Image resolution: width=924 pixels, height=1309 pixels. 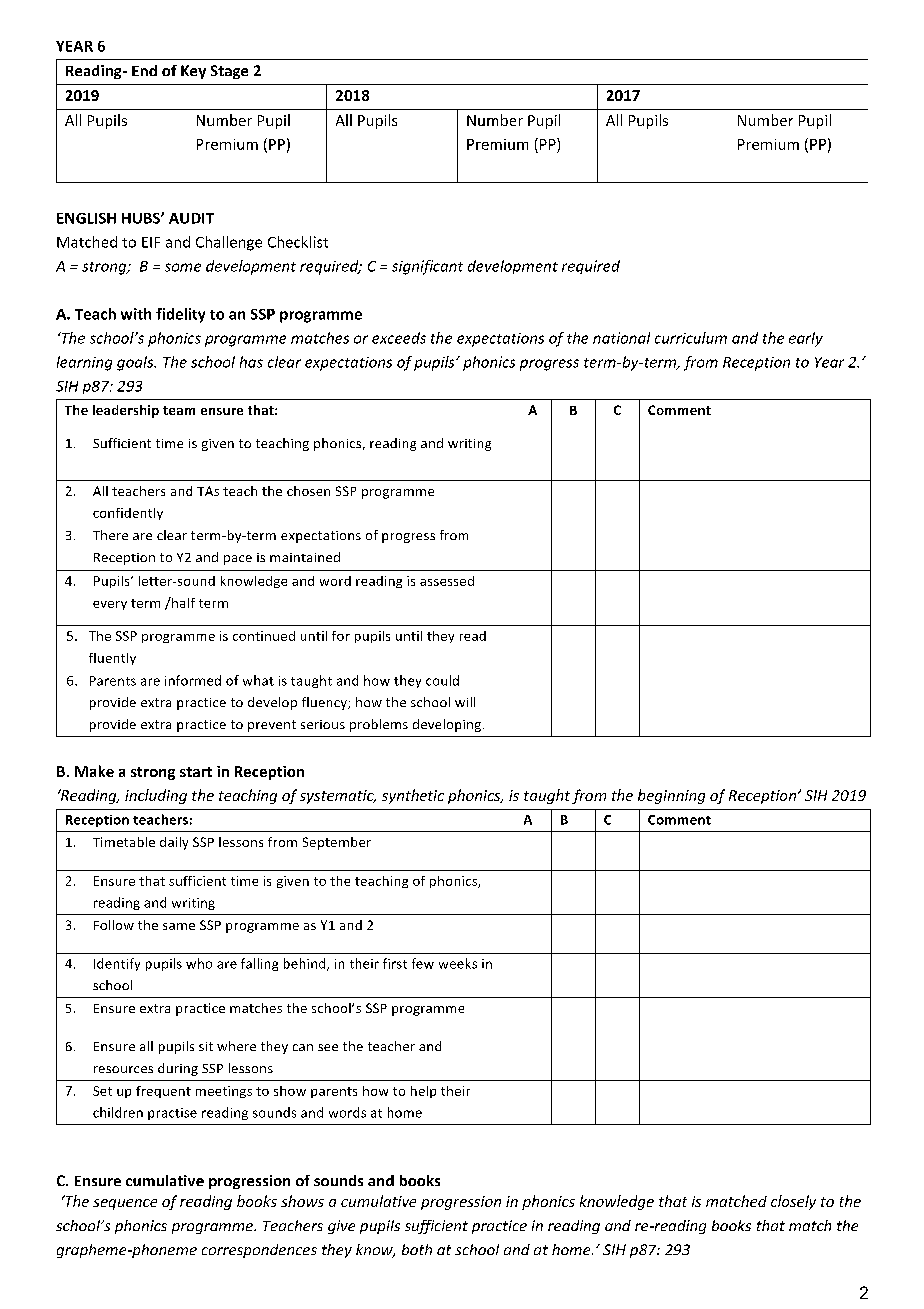 What do you see at coordinates (427, 267) in the document?
I see `significant` at bounding box center [427, 267].
